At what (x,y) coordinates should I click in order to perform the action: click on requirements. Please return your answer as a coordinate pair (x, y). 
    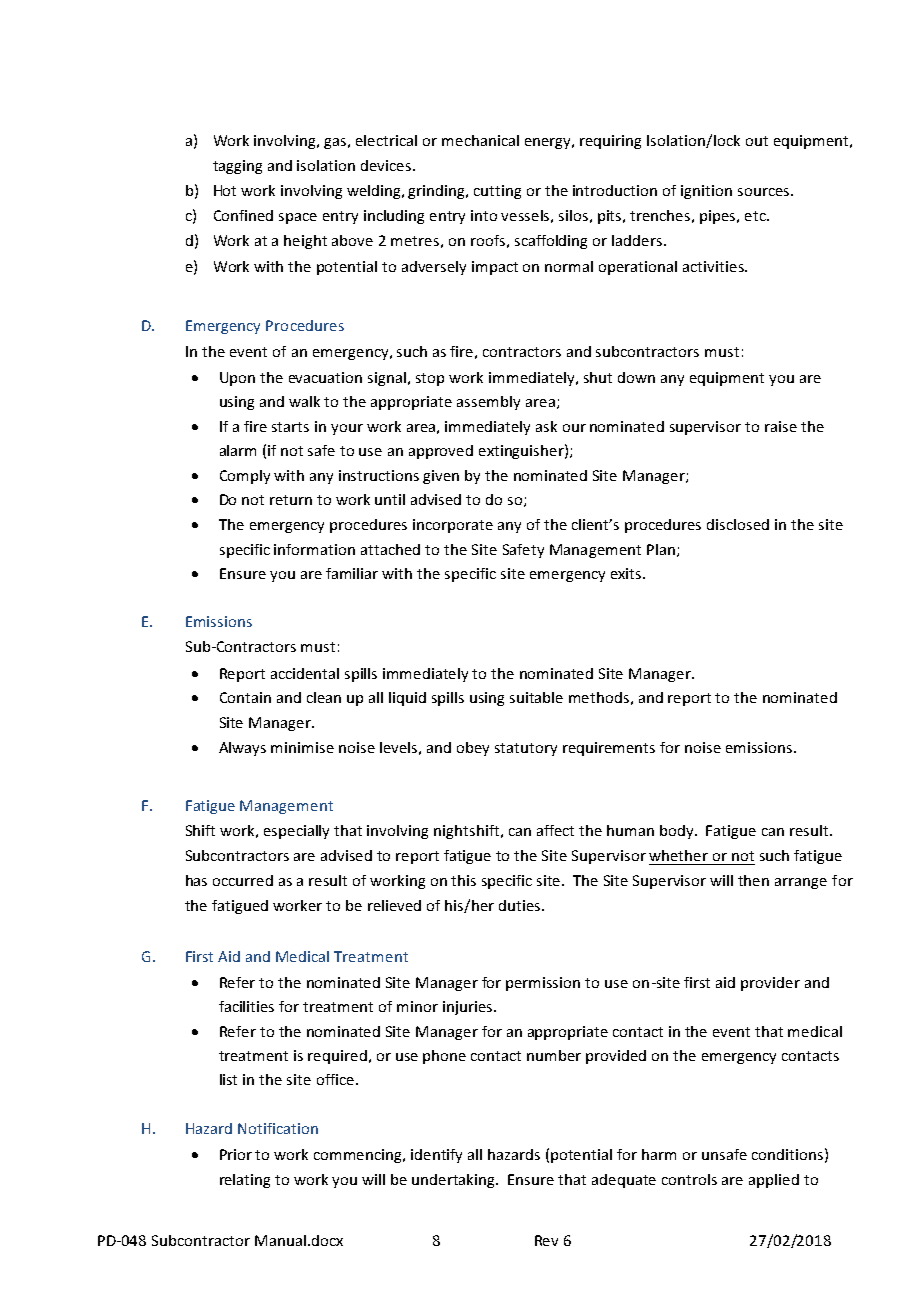
    Looking at the image, I should click on (609, 749).
